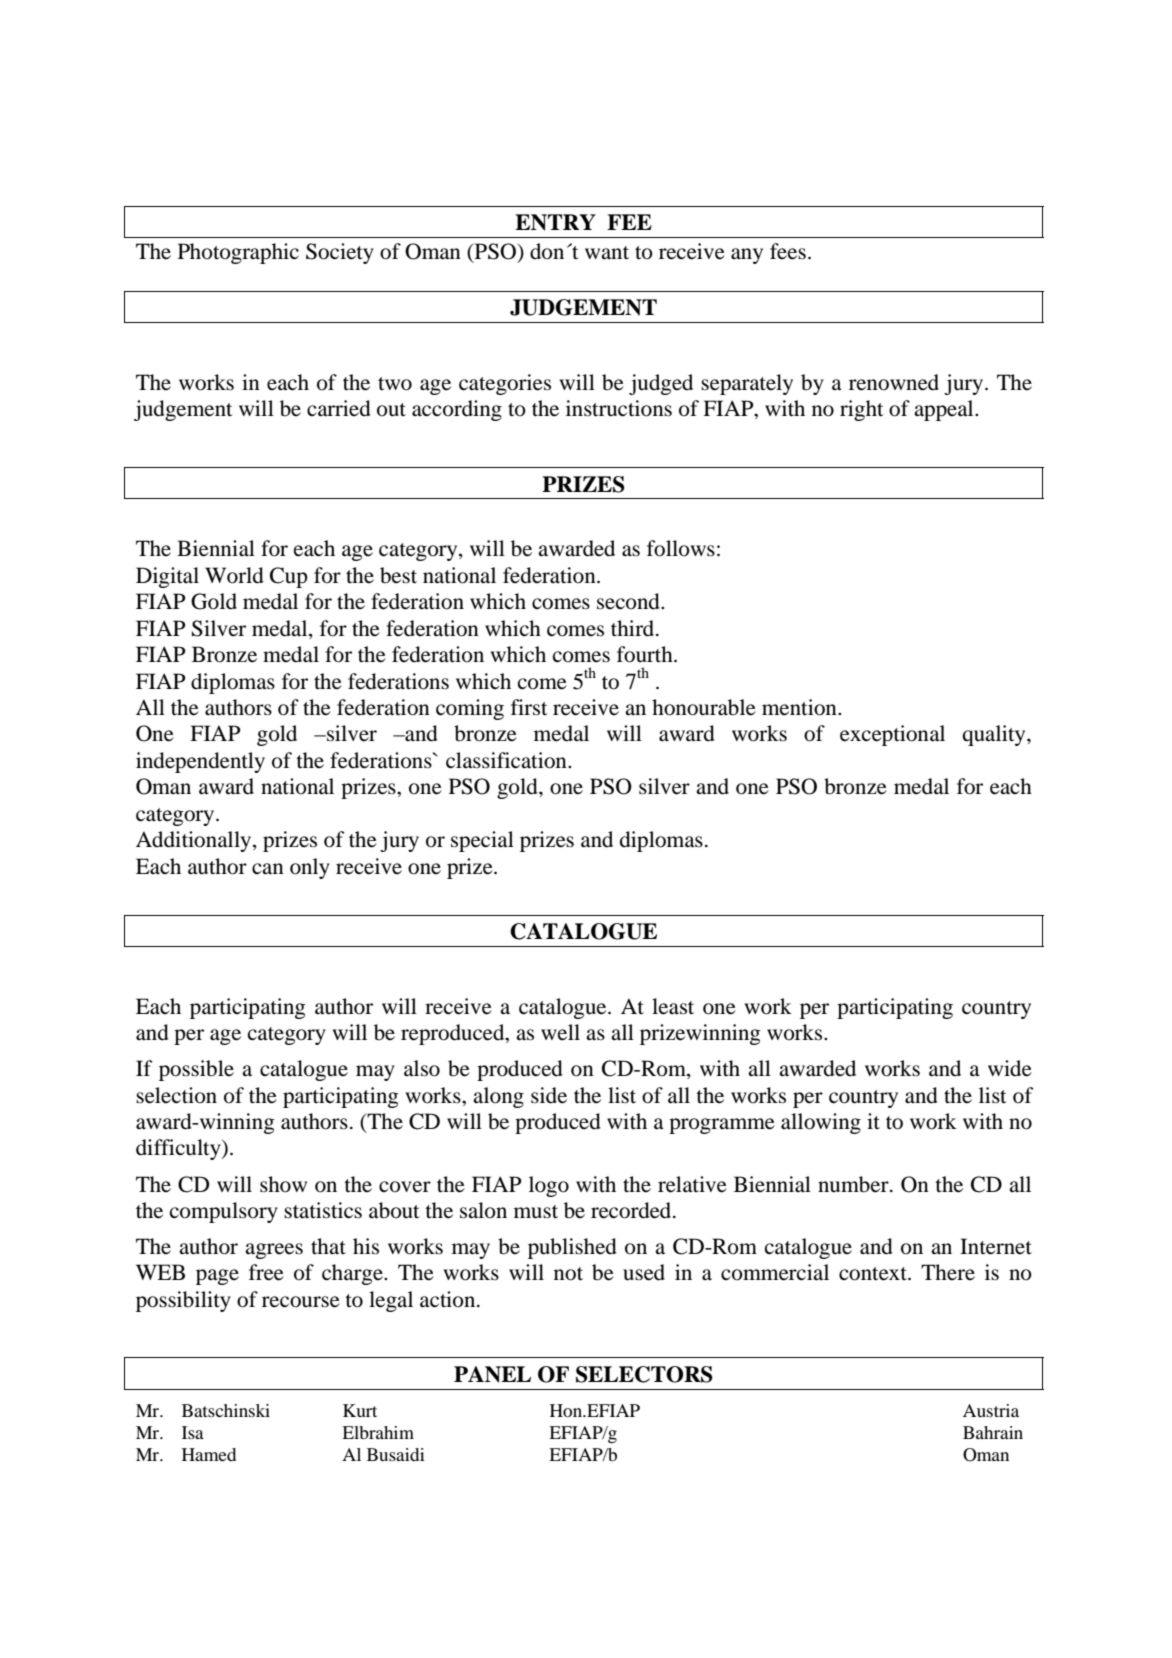  What do you see at coordinates (238, 253) in the document?
I see `Photographic` at bounding box center [238, 253].
